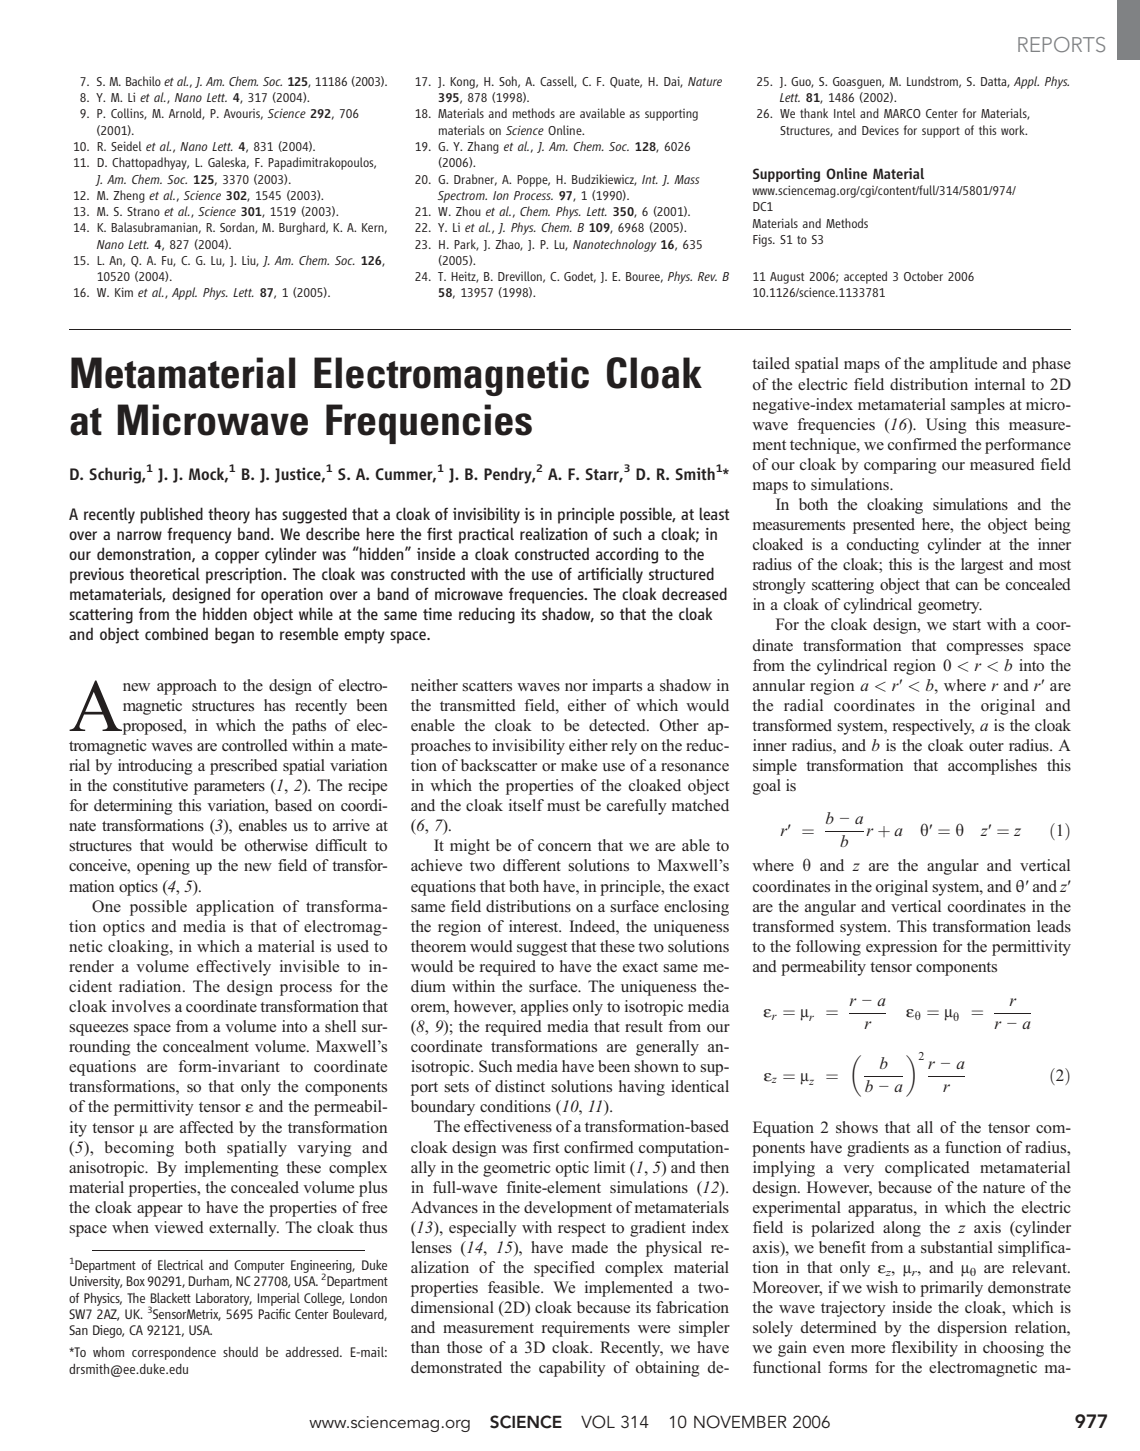 The image size is (1140, 1451). I want to click on opening, so click(163, 867).
